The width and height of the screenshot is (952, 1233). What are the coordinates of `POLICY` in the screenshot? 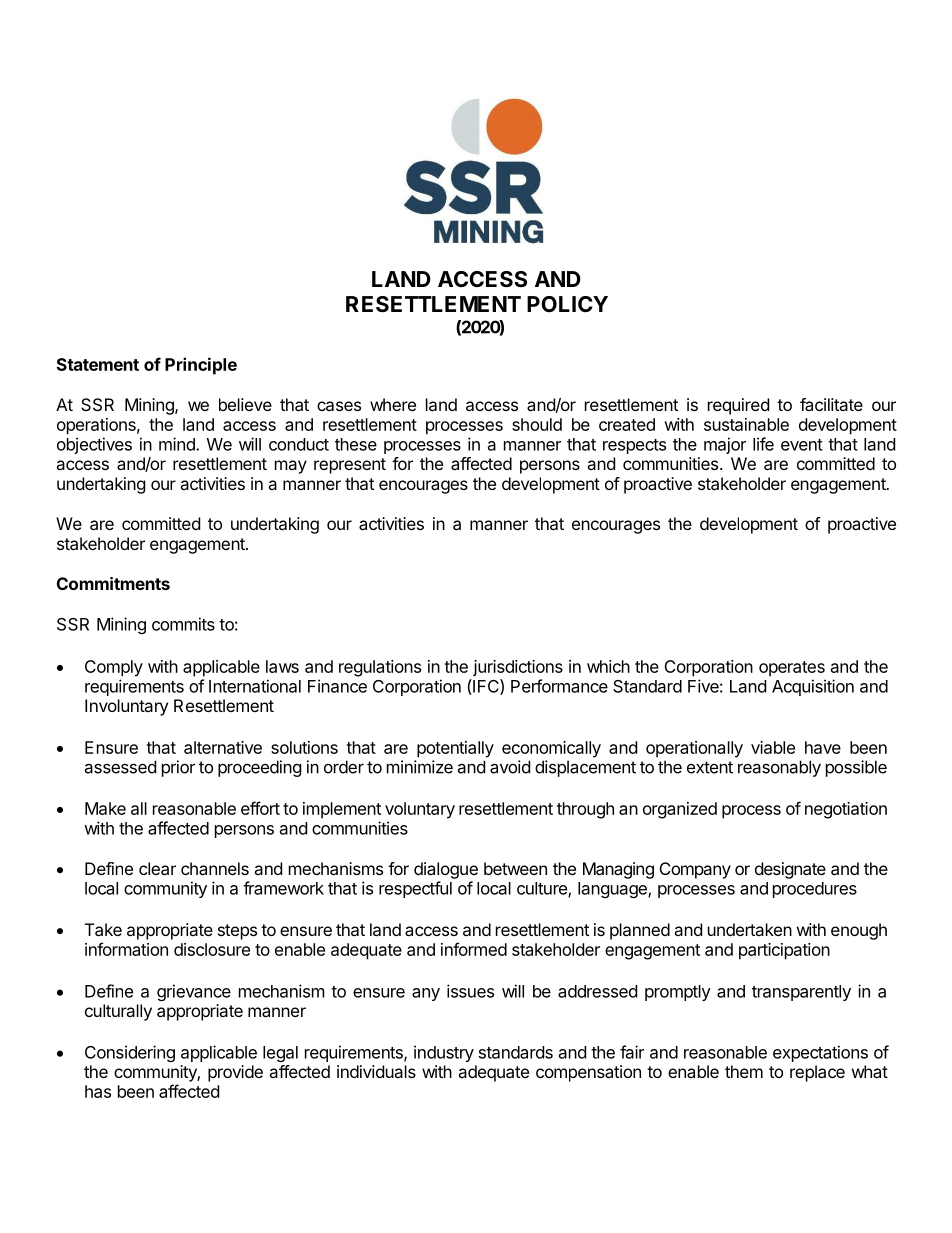 It's located at (567, 304).
